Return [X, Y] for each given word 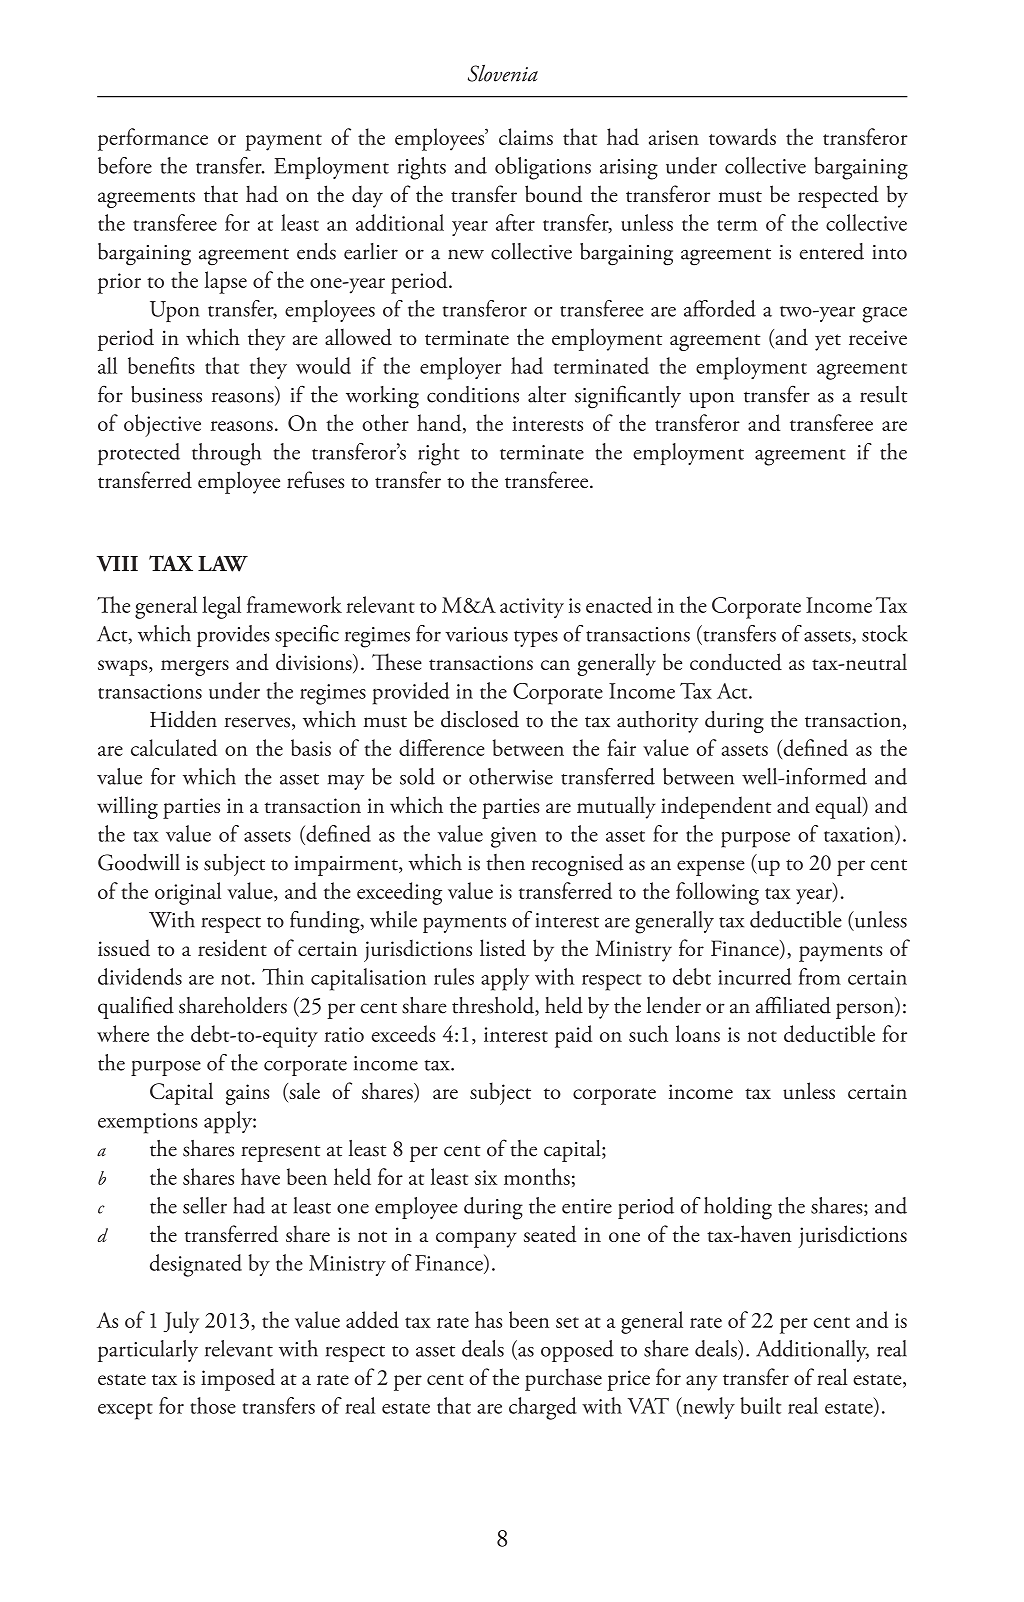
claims [526, 136]
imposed [238, 1379]
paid [573, 1036]
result [883, 394]
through [226, 454]
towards [742, 136]
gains [248, 1094]
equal [839, 807]
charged [543, 1408]
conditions [473, 394]
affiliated [793, 1005]
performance [153, 139]
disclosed [480, 719]
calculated [174, 747]
